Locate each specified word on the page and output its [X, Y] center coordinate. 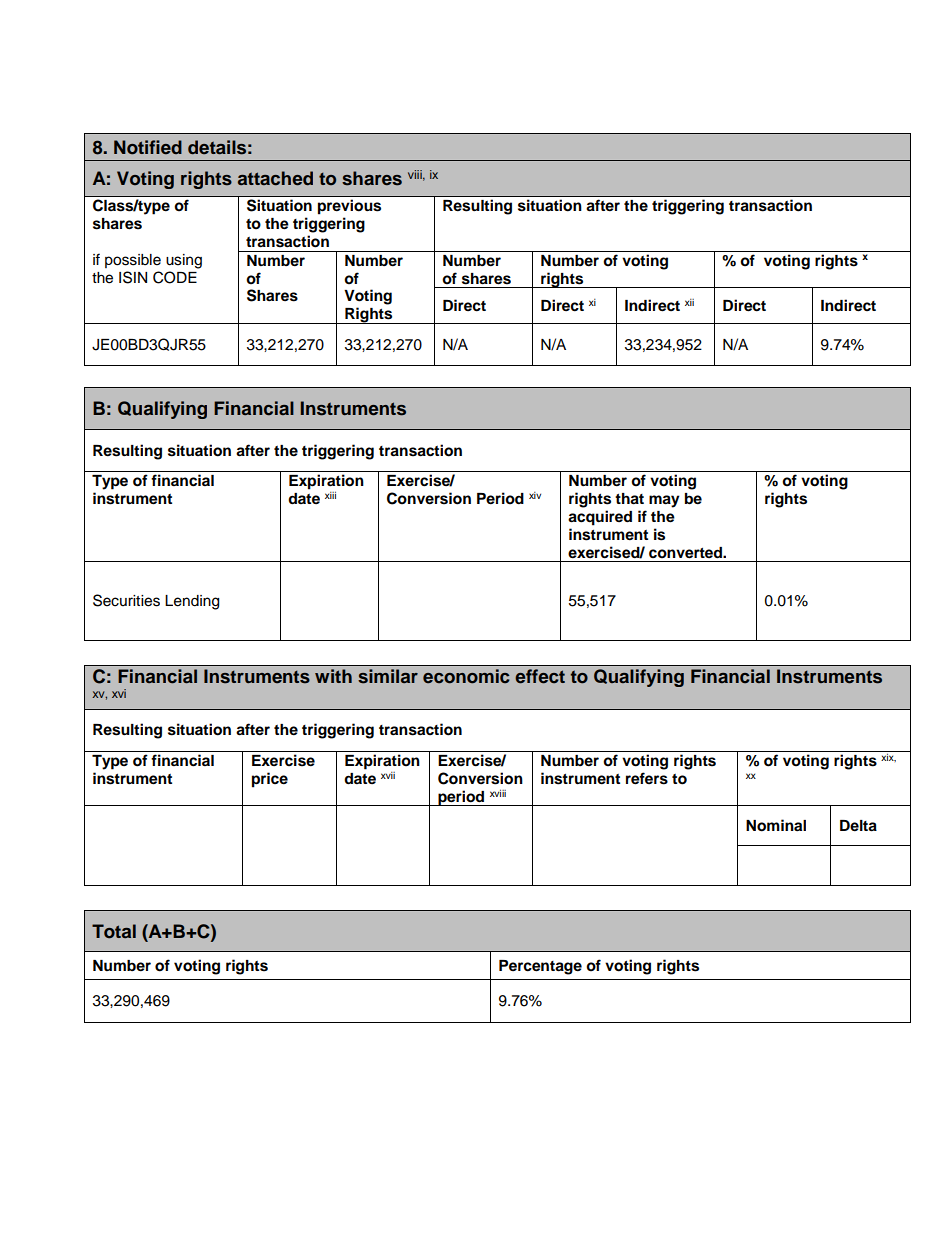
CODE [175, 277]
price [270, 780]
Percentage [540, 967]
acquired [600, 518]
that [629, 499]
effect [540, 676]
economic [466, 676]
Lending [192, 602]
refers [647, 778]
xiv [535, 495]
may [664, 501]
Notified [148, 147]
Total [114, 931]
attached [275, 178]
